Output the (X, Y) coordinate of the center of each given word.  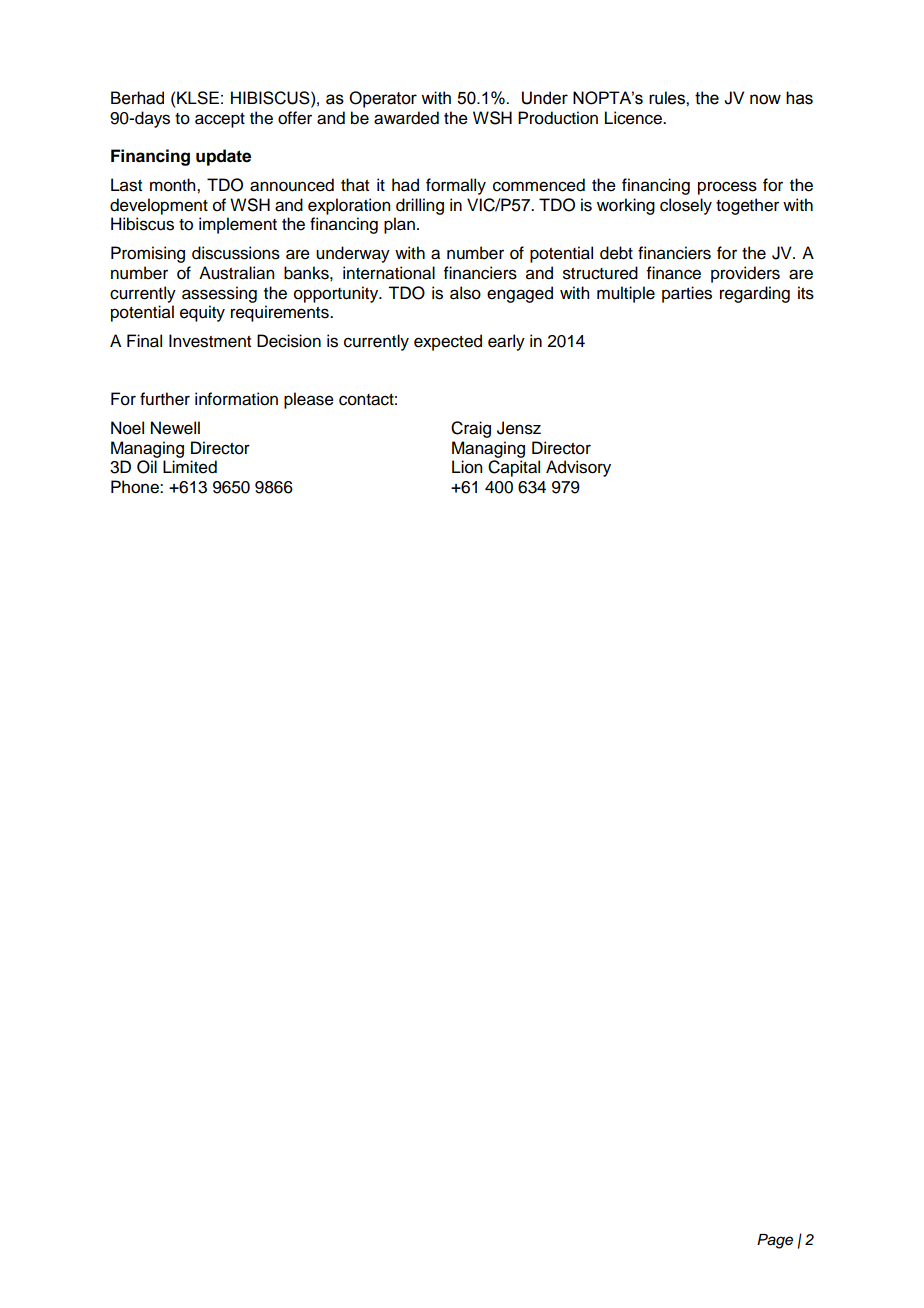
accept (220, 120)
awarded (406, 118)
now (765, 99)
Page (775, 1241)
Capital (514, 468)
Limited (190, 467)
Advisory (578, 468)
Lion (467, 467)
